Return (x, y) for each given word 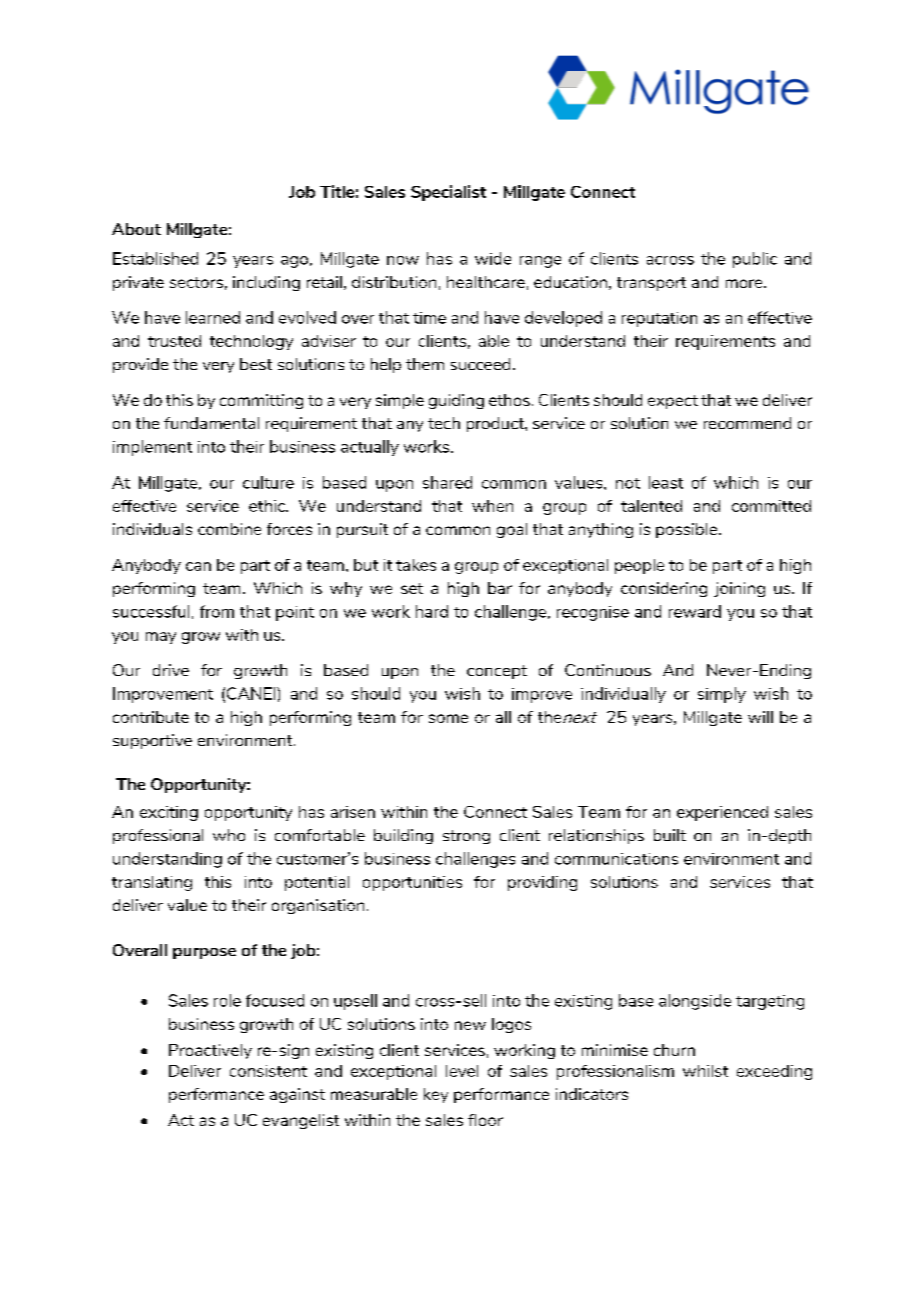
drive (171, 670)
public (755, 260)
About (136, 229)
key (436, 1095)
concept (497, 672)
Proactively (210, 1051)
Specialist (448, 193)
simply (722, 695)
